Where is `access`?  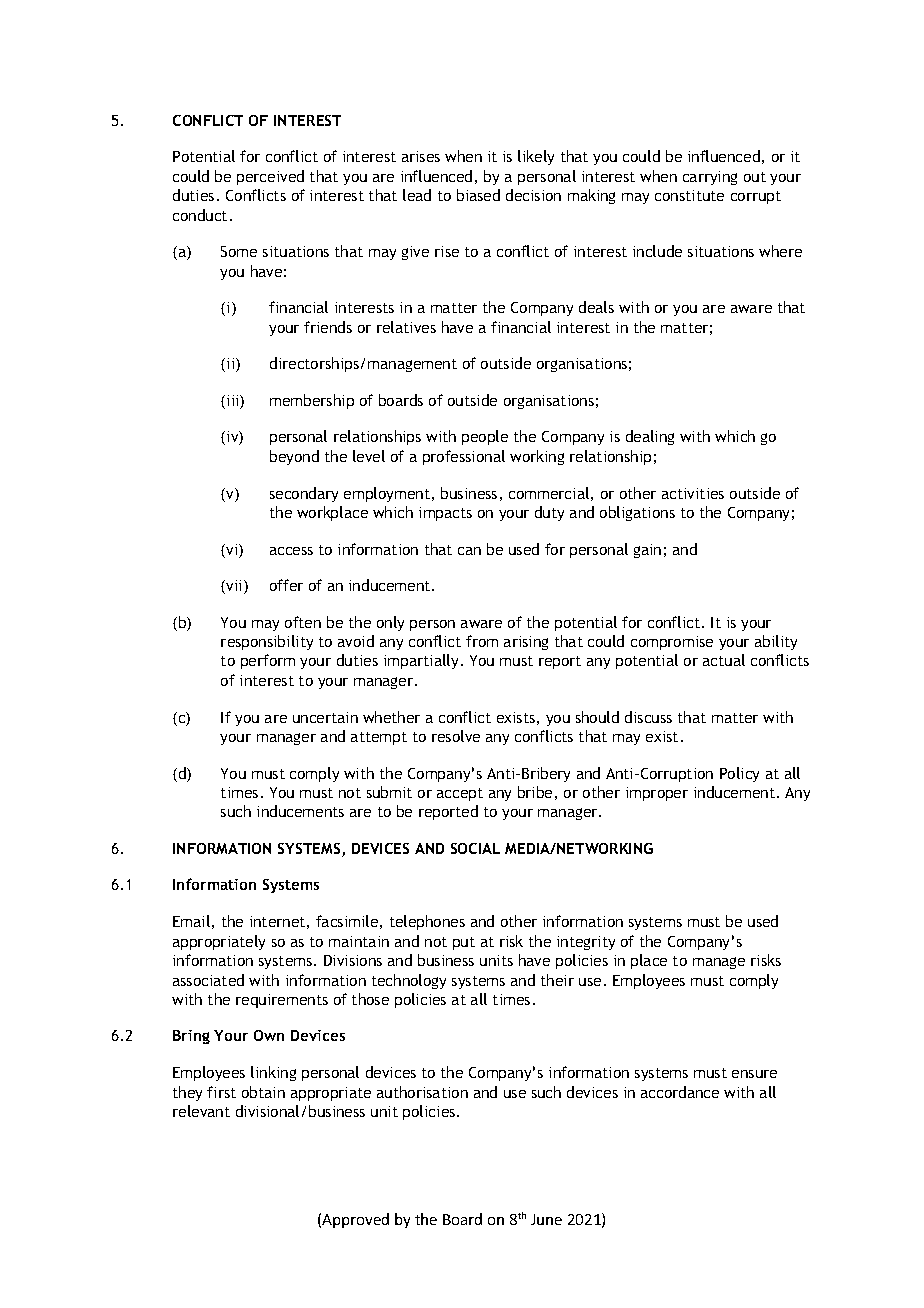
access is located at coordinates (291, 551).
